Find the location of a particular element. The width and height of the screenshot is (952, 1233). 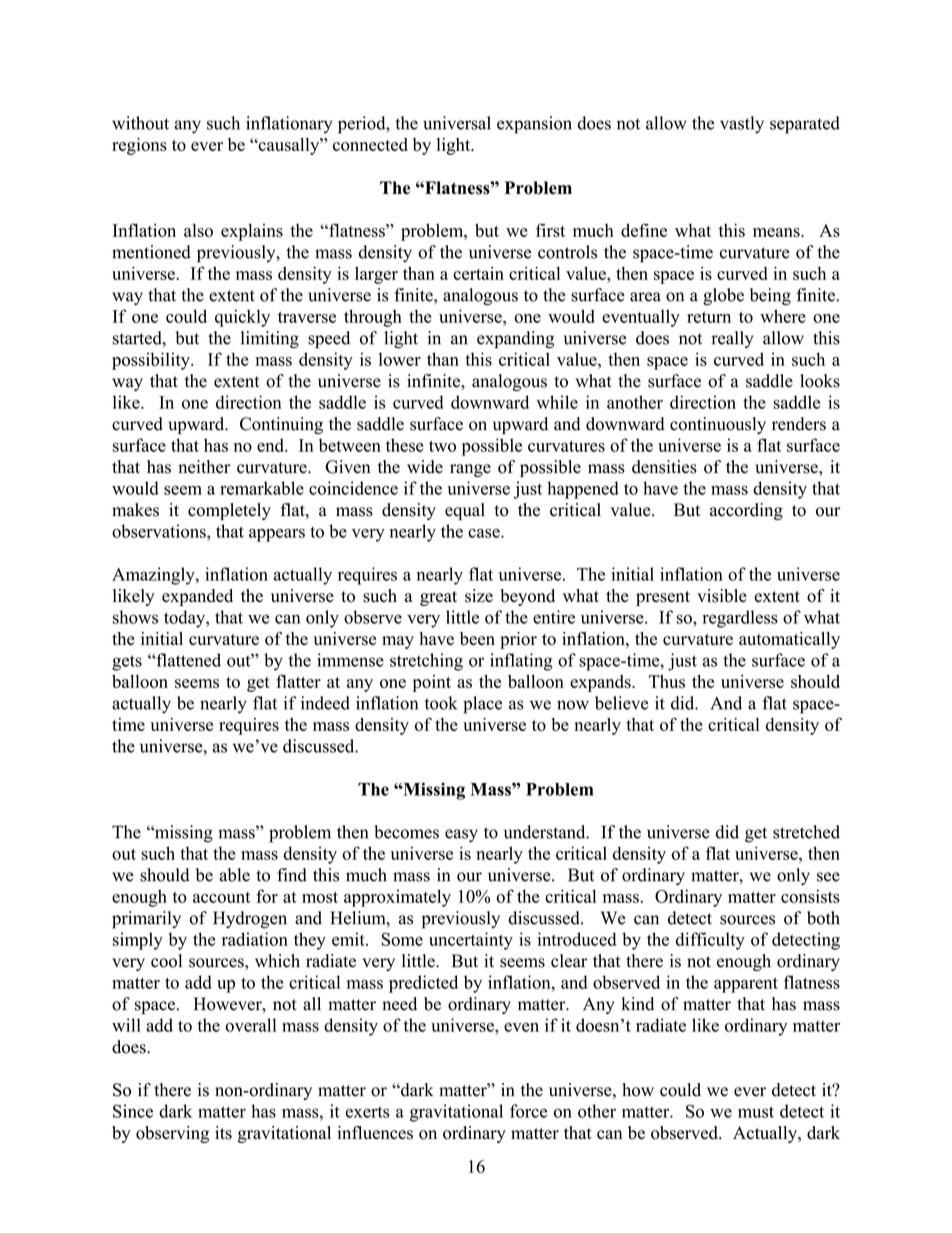

stretched is located at coordinates (806, 832).
